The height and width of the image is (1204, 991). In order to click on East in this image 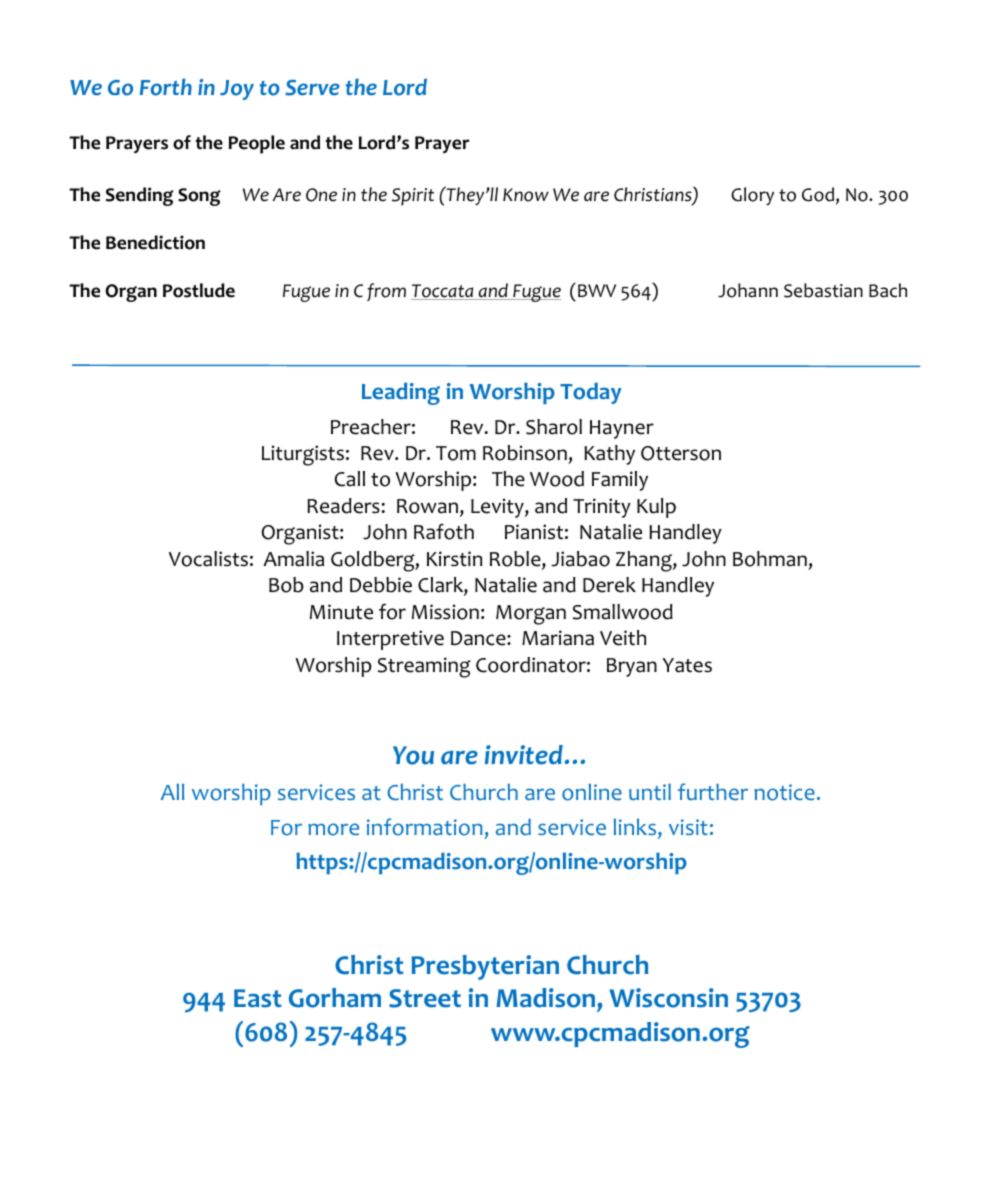, I will do `click(258, 998)`.
